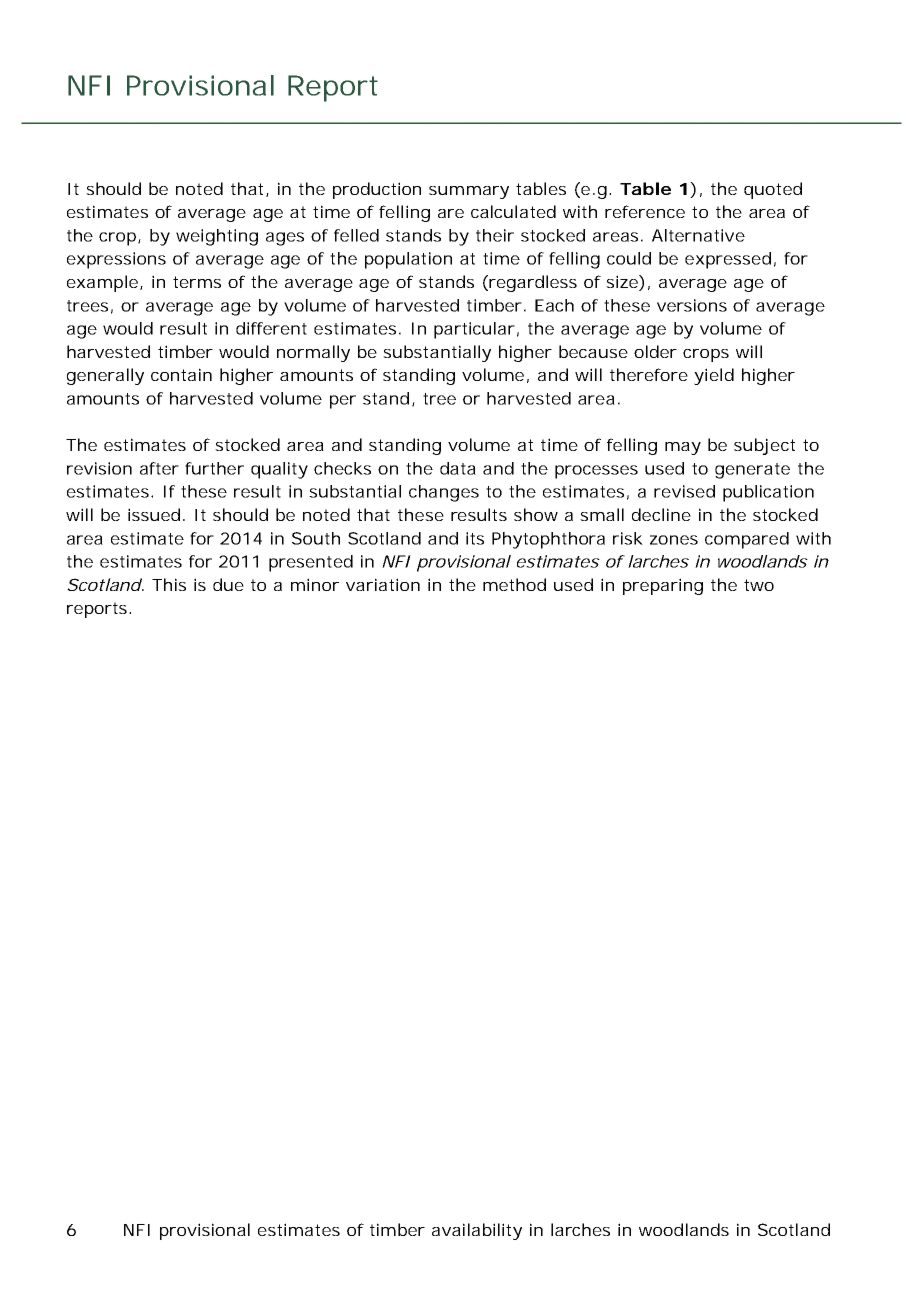 The width and height of the document is (924, 1308). What do you see at coordinates (674, 540) in the document?
I see `zones` at bounding box center [674, 540].
